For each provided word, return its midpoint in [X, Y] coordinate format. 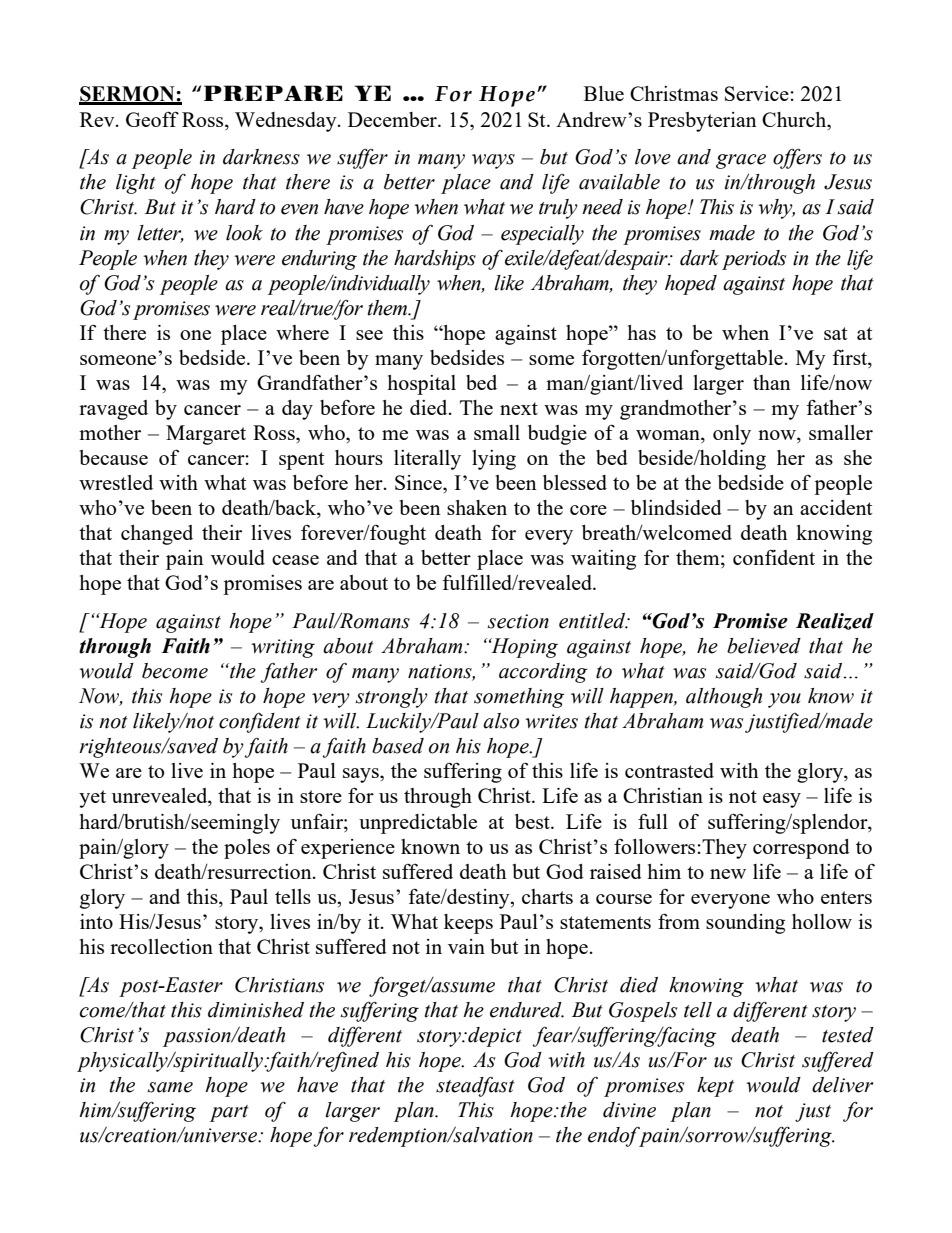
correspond [801, 849]
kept [715, 1087]
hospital [421, 385]
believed [764, 646]
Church [795, 119]
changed [157, 535]
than [772, 382]
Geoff [152, 119]
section [518, 621]
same [170, 1087]
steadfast [475, 1087]
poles [247, 849]
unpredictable [418, 824]
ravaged [113, 410]
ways [493, 161]
